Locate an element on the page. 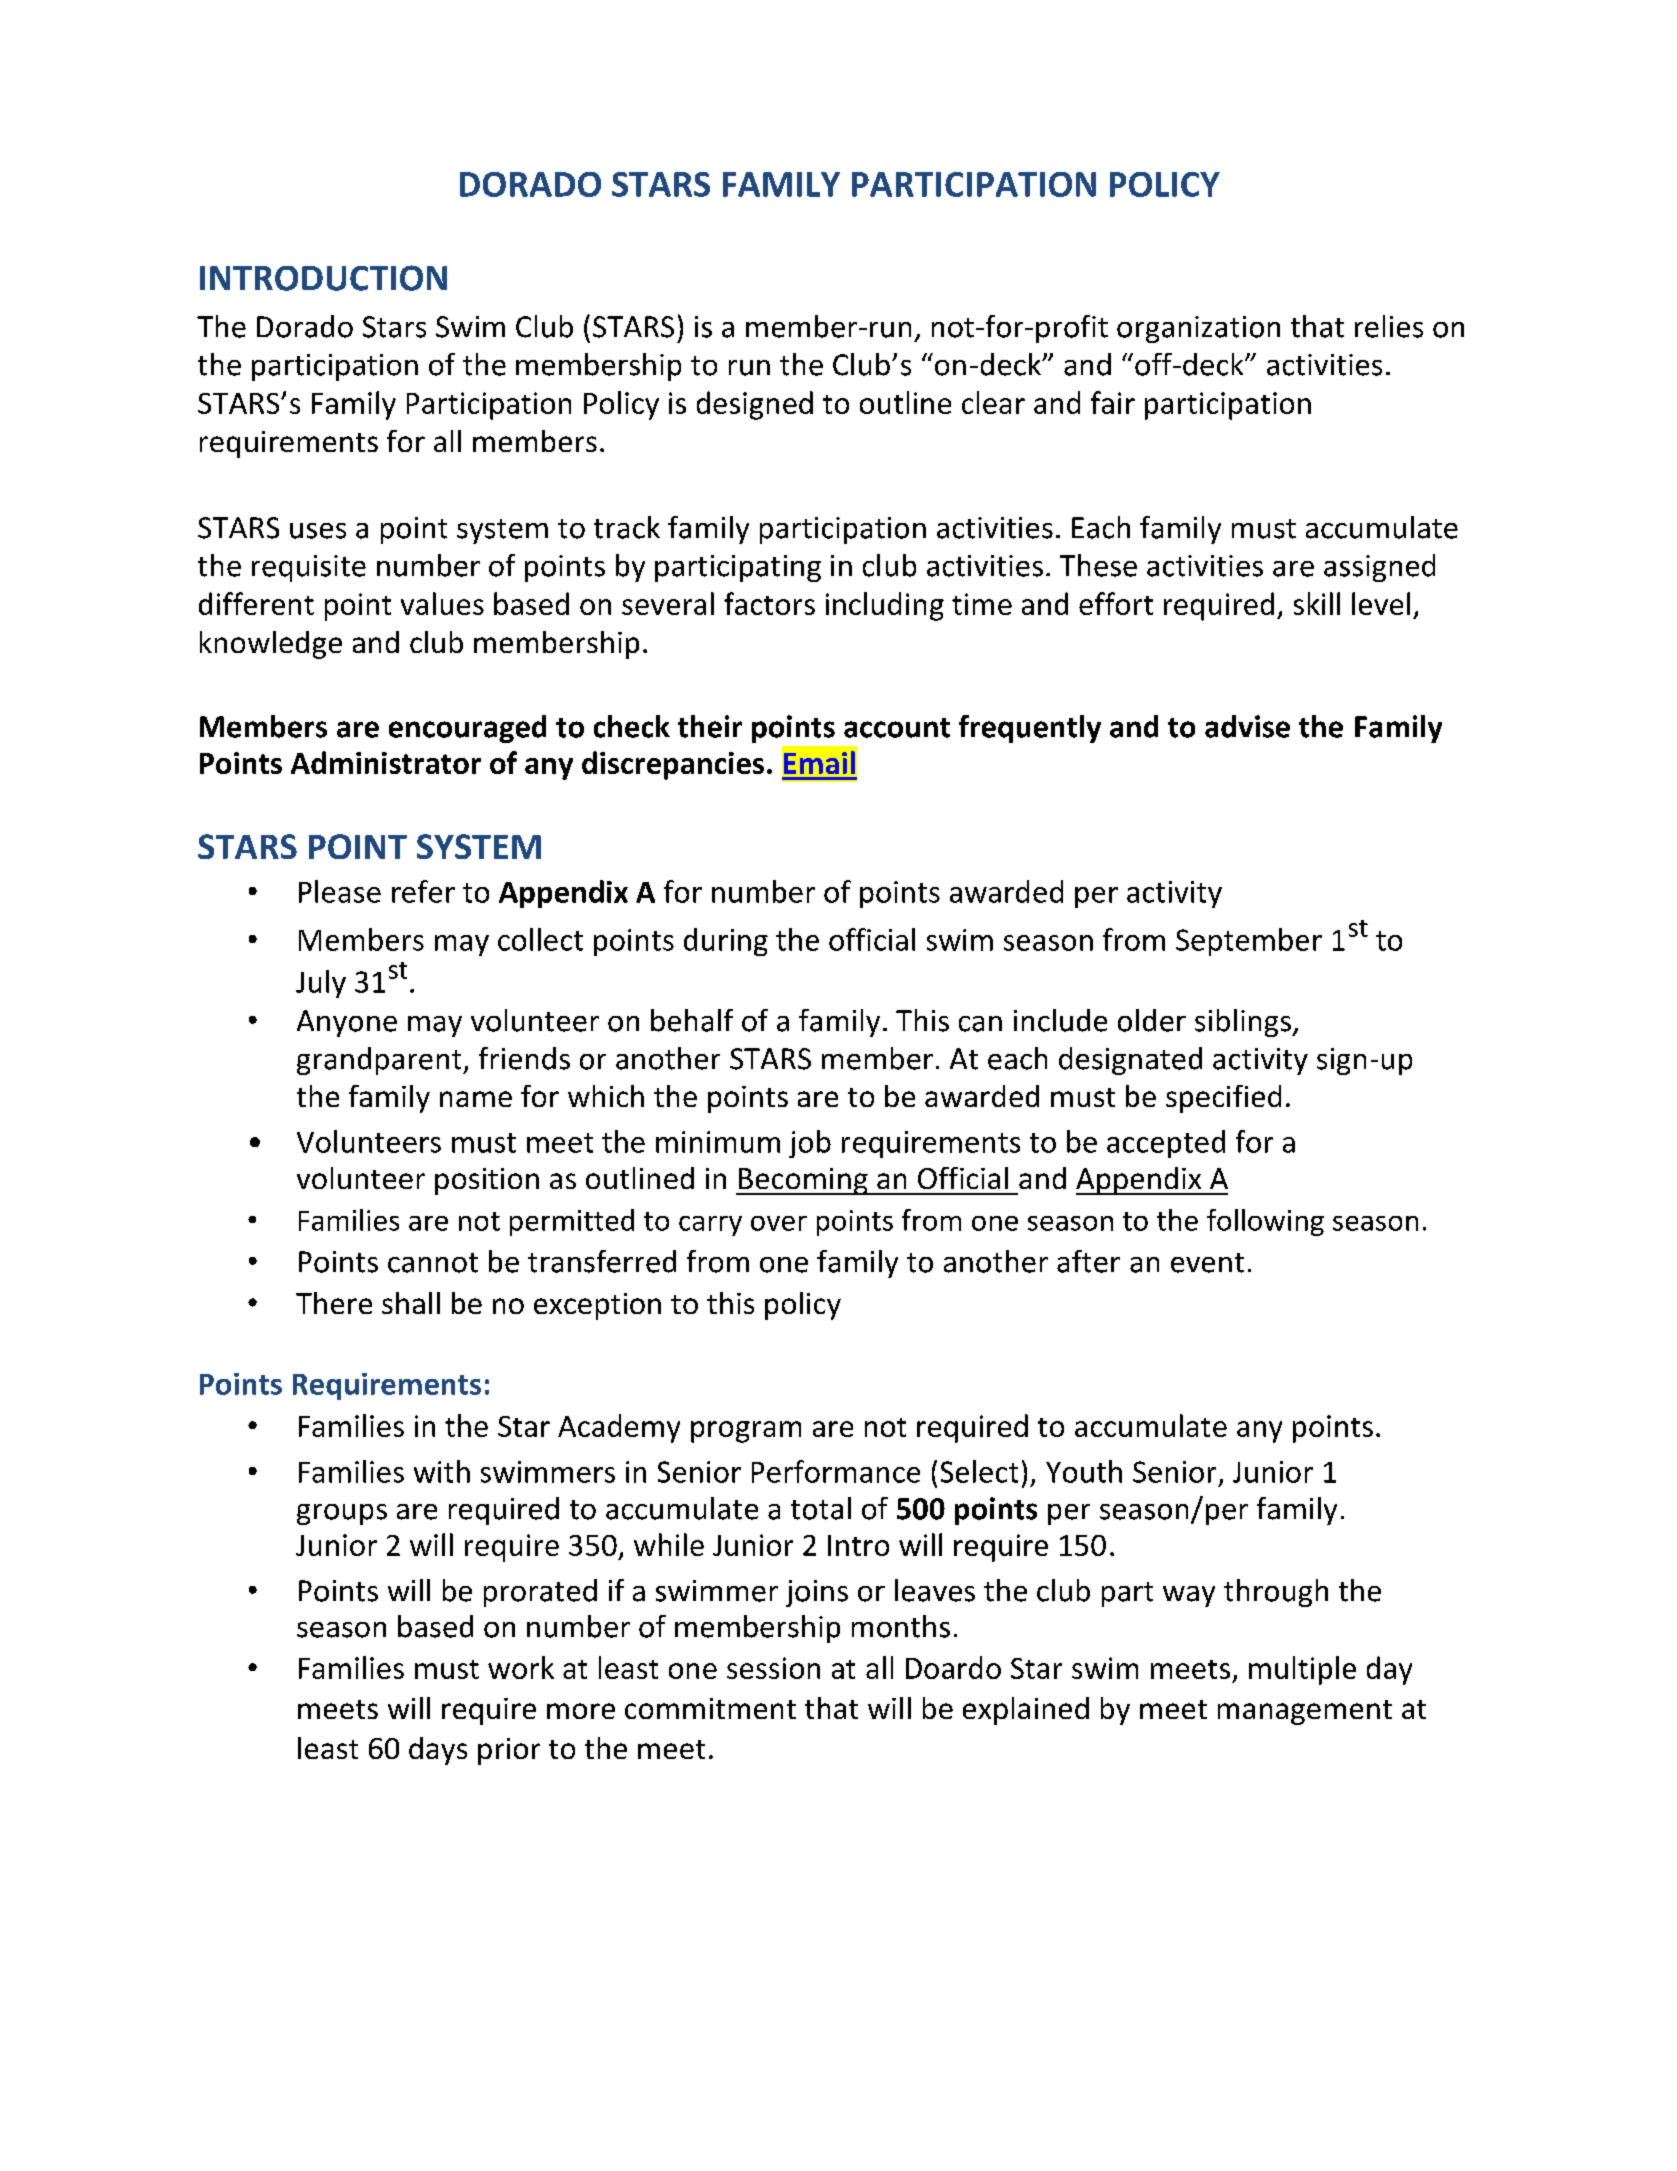 This image has height=2171, width=1677. clear is located at coordinates (993, 402).
